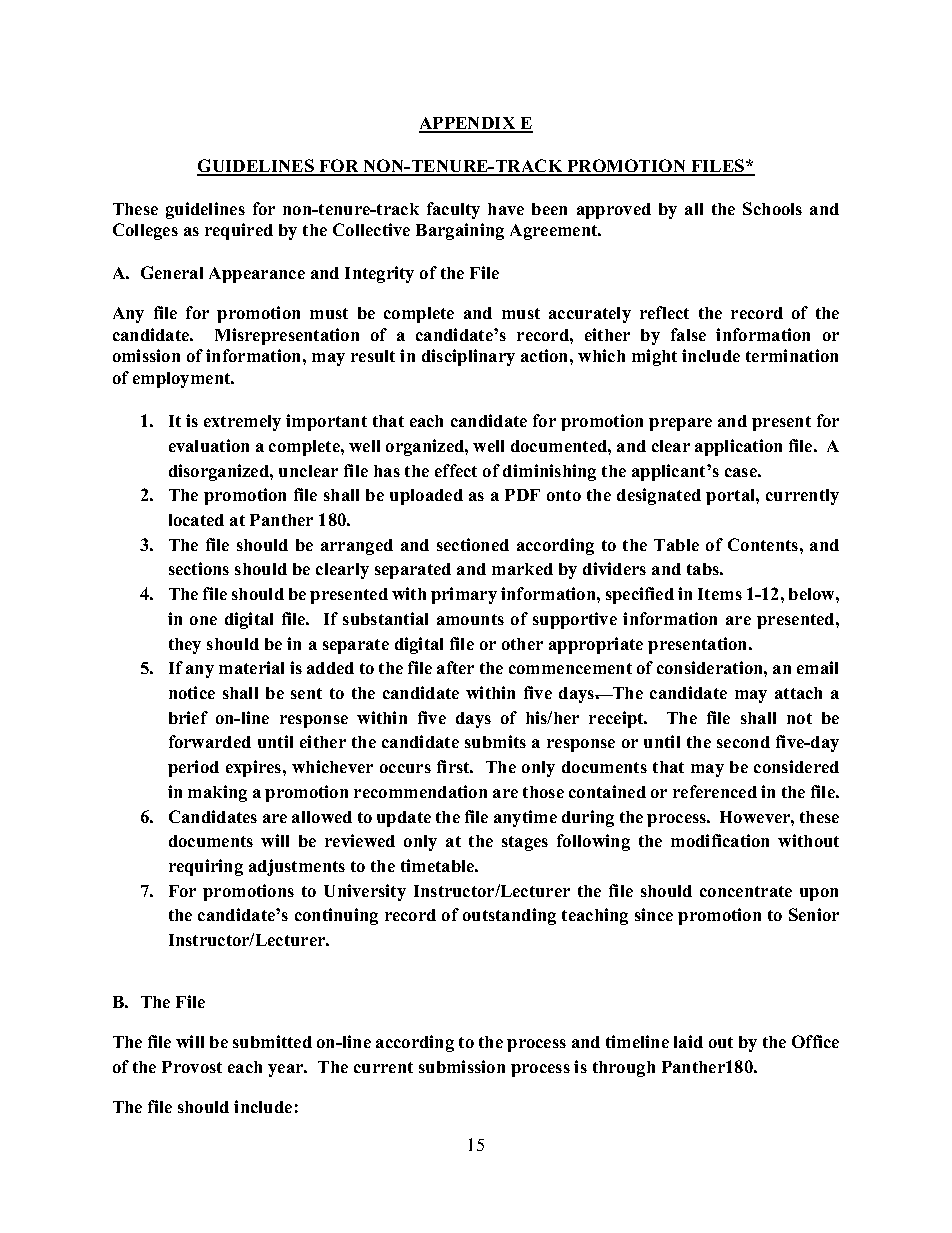 This screenshot has width=952, height=1233. I want to click on APPENDIX, so click(468, 124).
